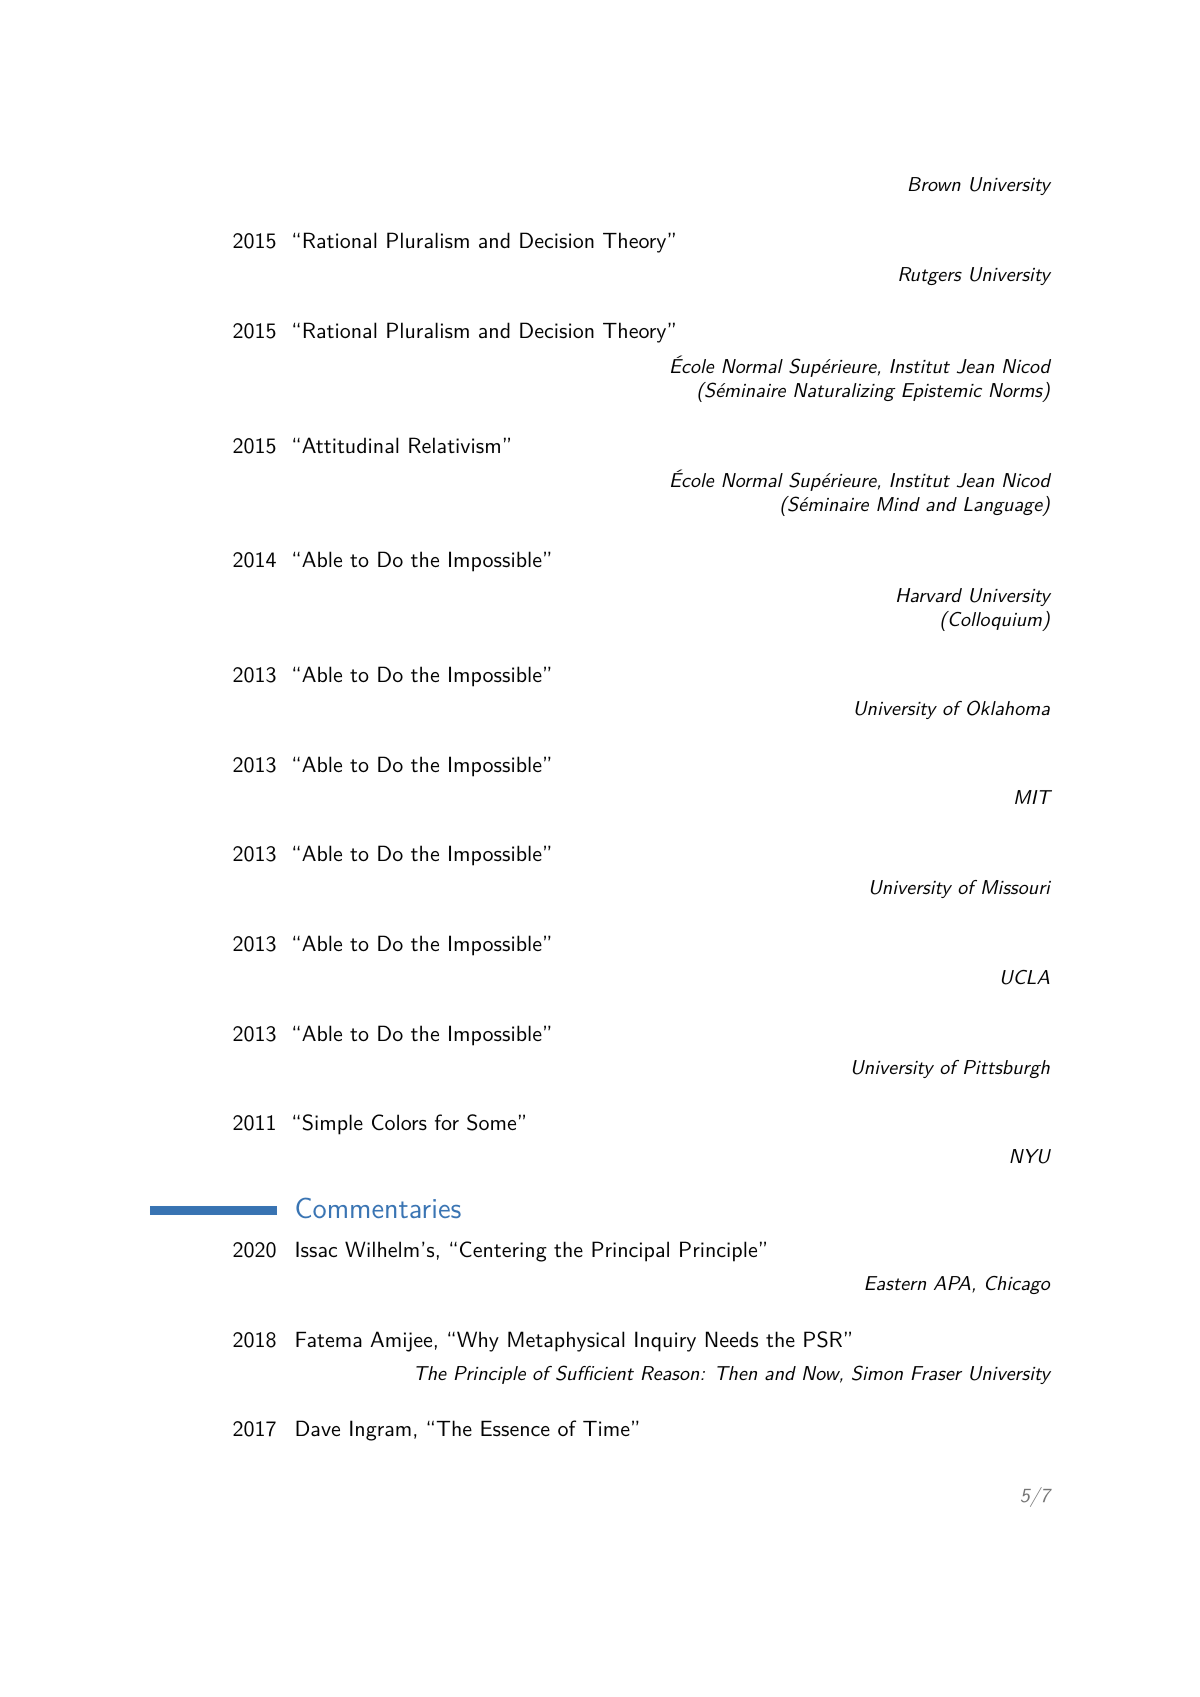 The width and height of the screenshot is (1200, 1697). Describe the element at coordinates (930, 276) in the screenshot. I see `Rutgers` at that location.
